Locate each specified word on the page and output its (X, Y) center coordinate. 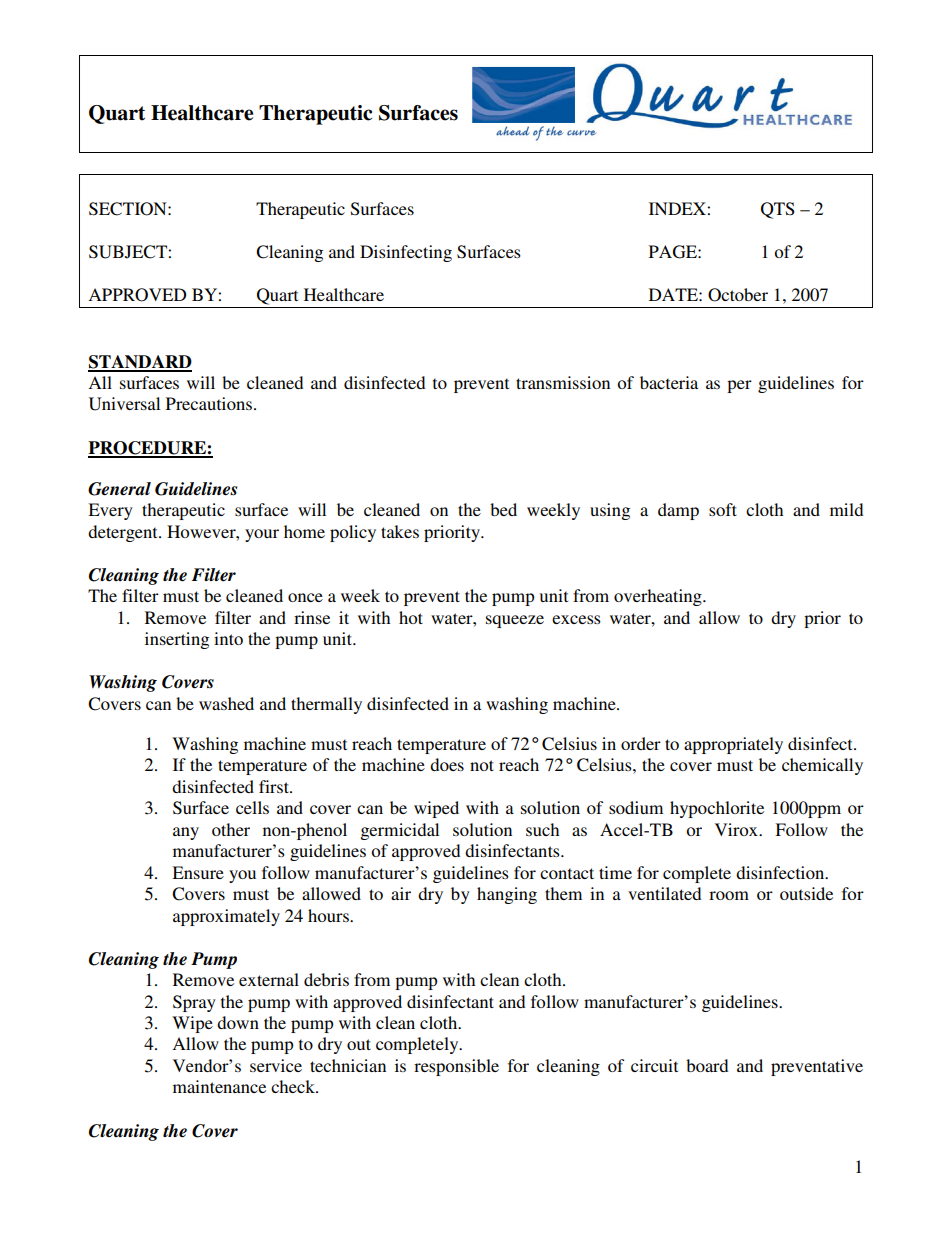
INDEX (678, 208)
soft (723, 509)
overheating (659, 597)
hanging (507, 895)
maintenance (219, 1086)
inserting (177, 640)
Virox (737, 829)
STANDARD (140, 363)
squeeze (515, 621)
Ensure (198, 872)
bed (503, 509)
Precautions (209, 403)
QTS (778, 210)
